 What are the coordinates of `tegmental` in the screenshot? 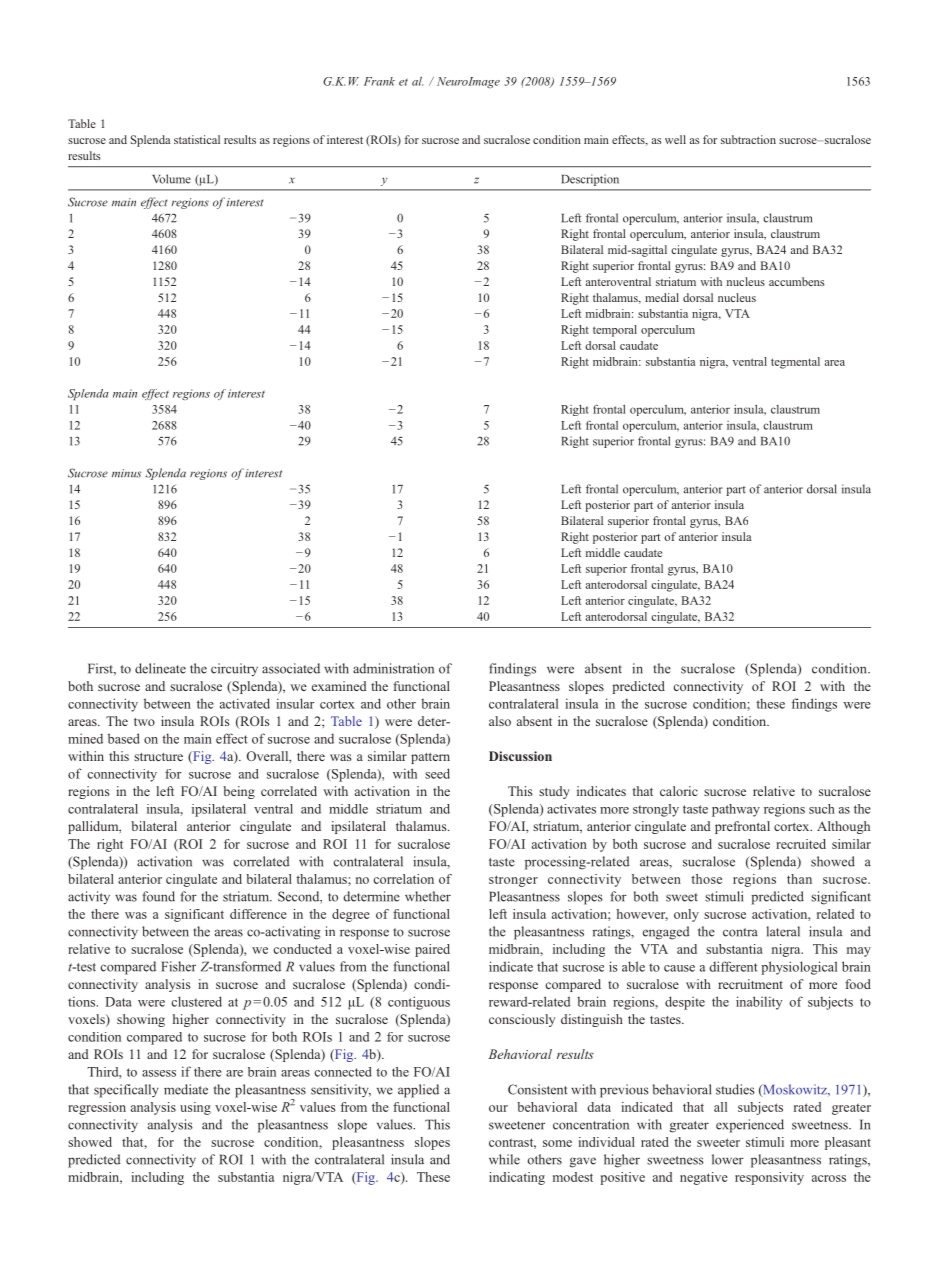 It's located at (795, 363).
